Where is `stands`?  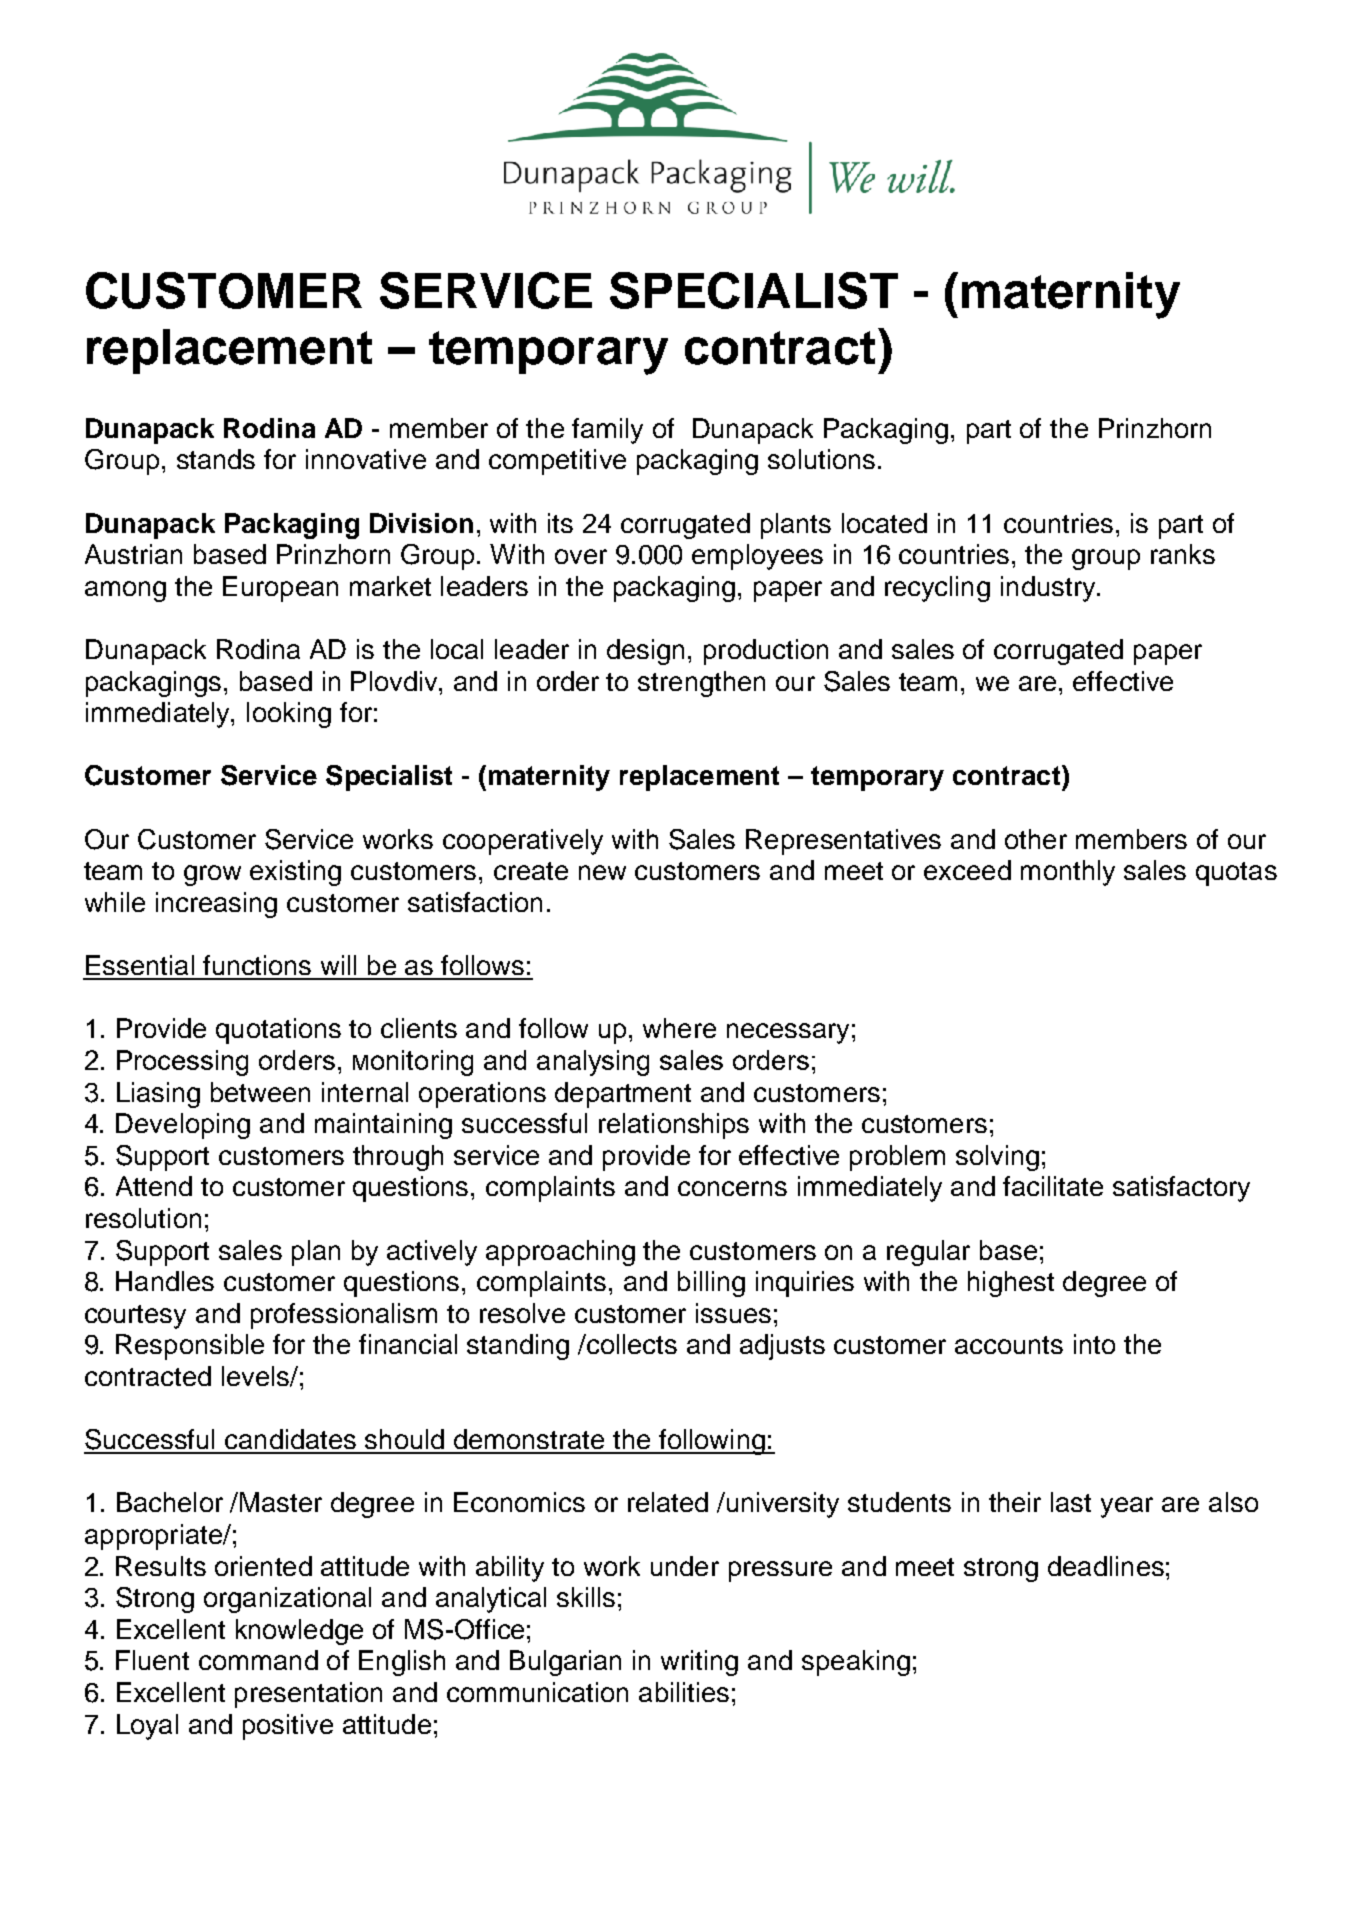 stands is located at coordinates (216, 459).
